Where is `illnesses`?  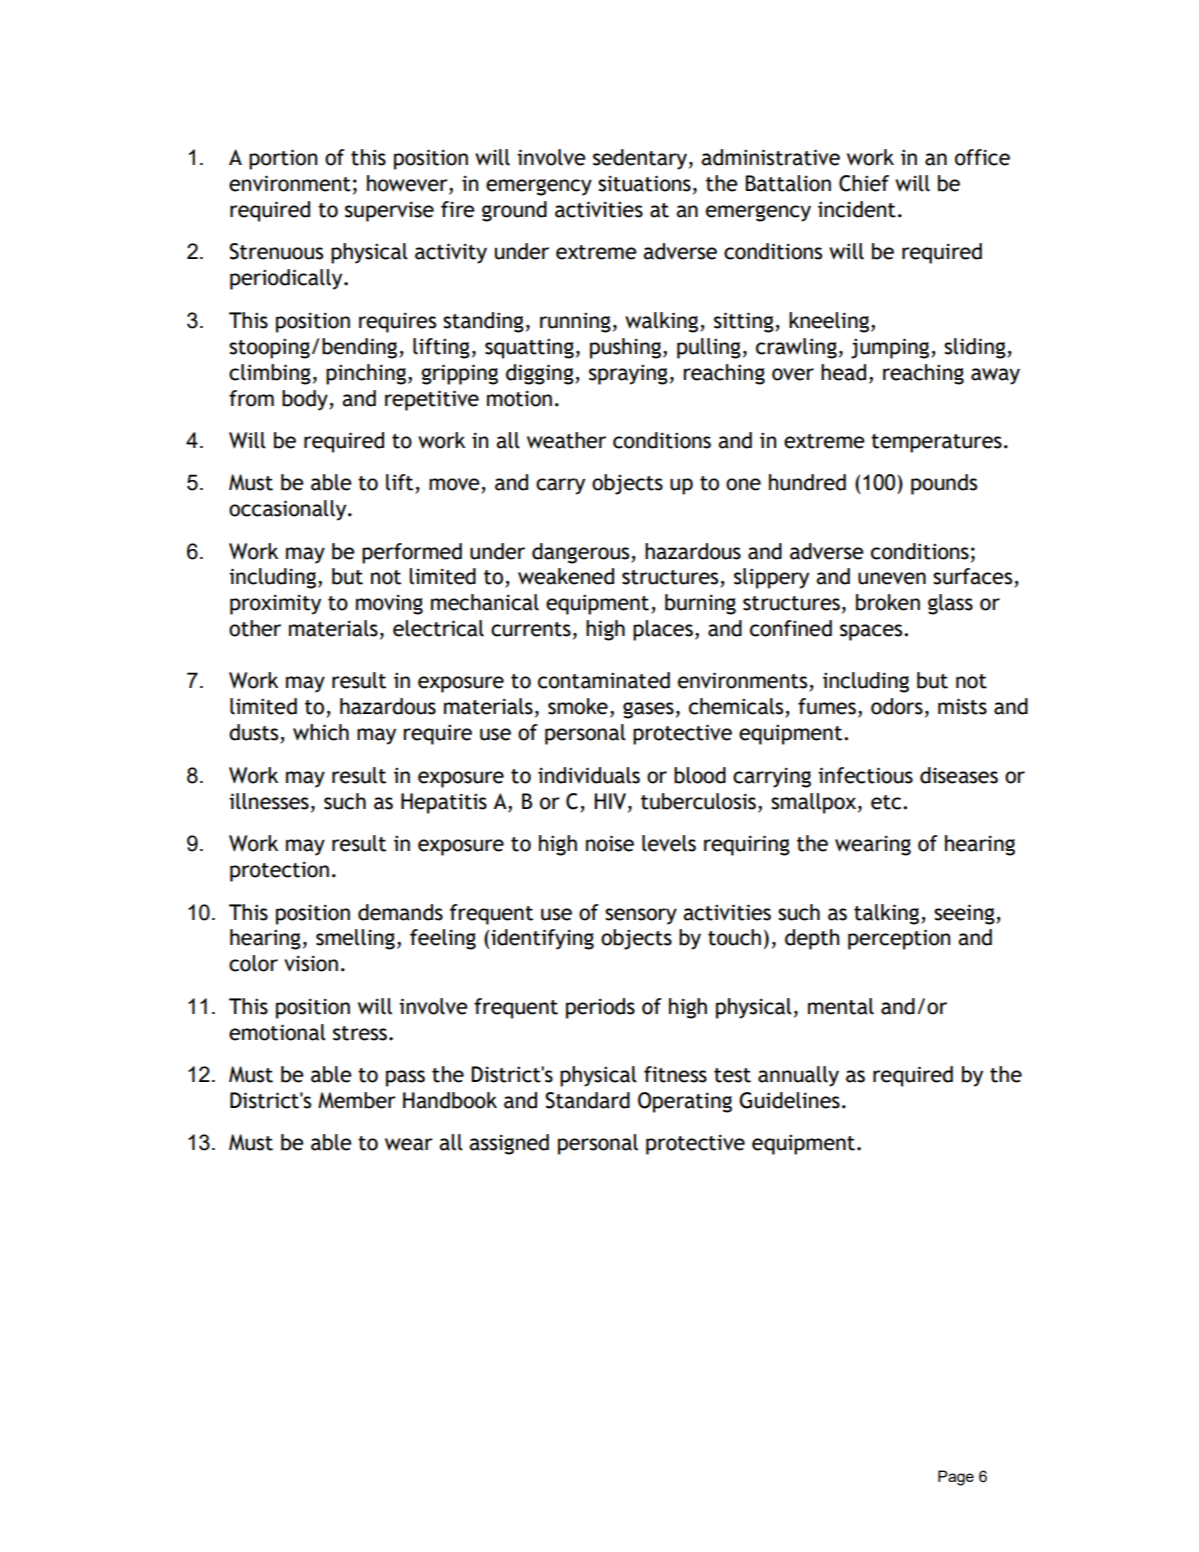 illnesses is located at coordinates (269, 801).
